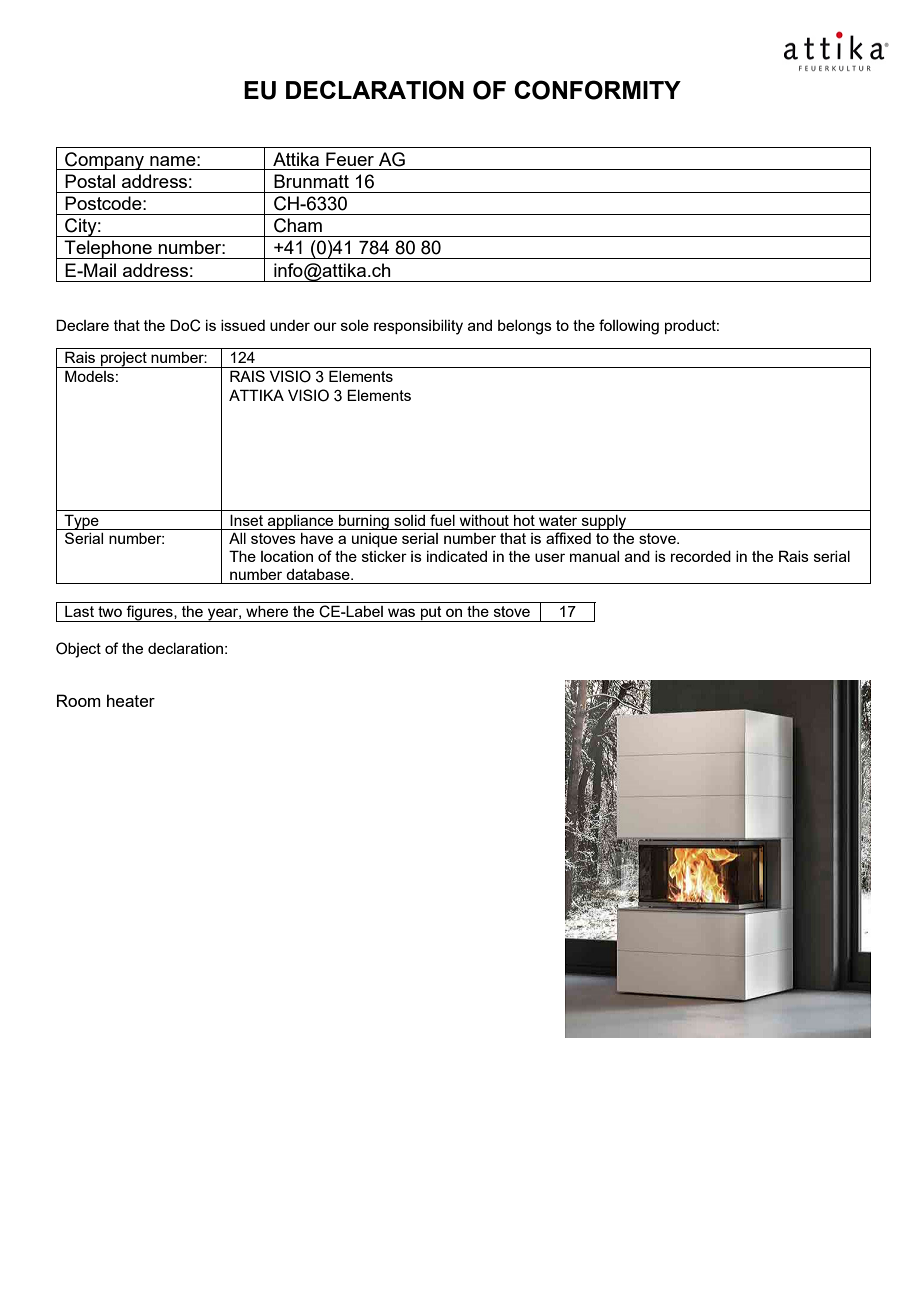  I want to click on Company, so click(105, 161).
